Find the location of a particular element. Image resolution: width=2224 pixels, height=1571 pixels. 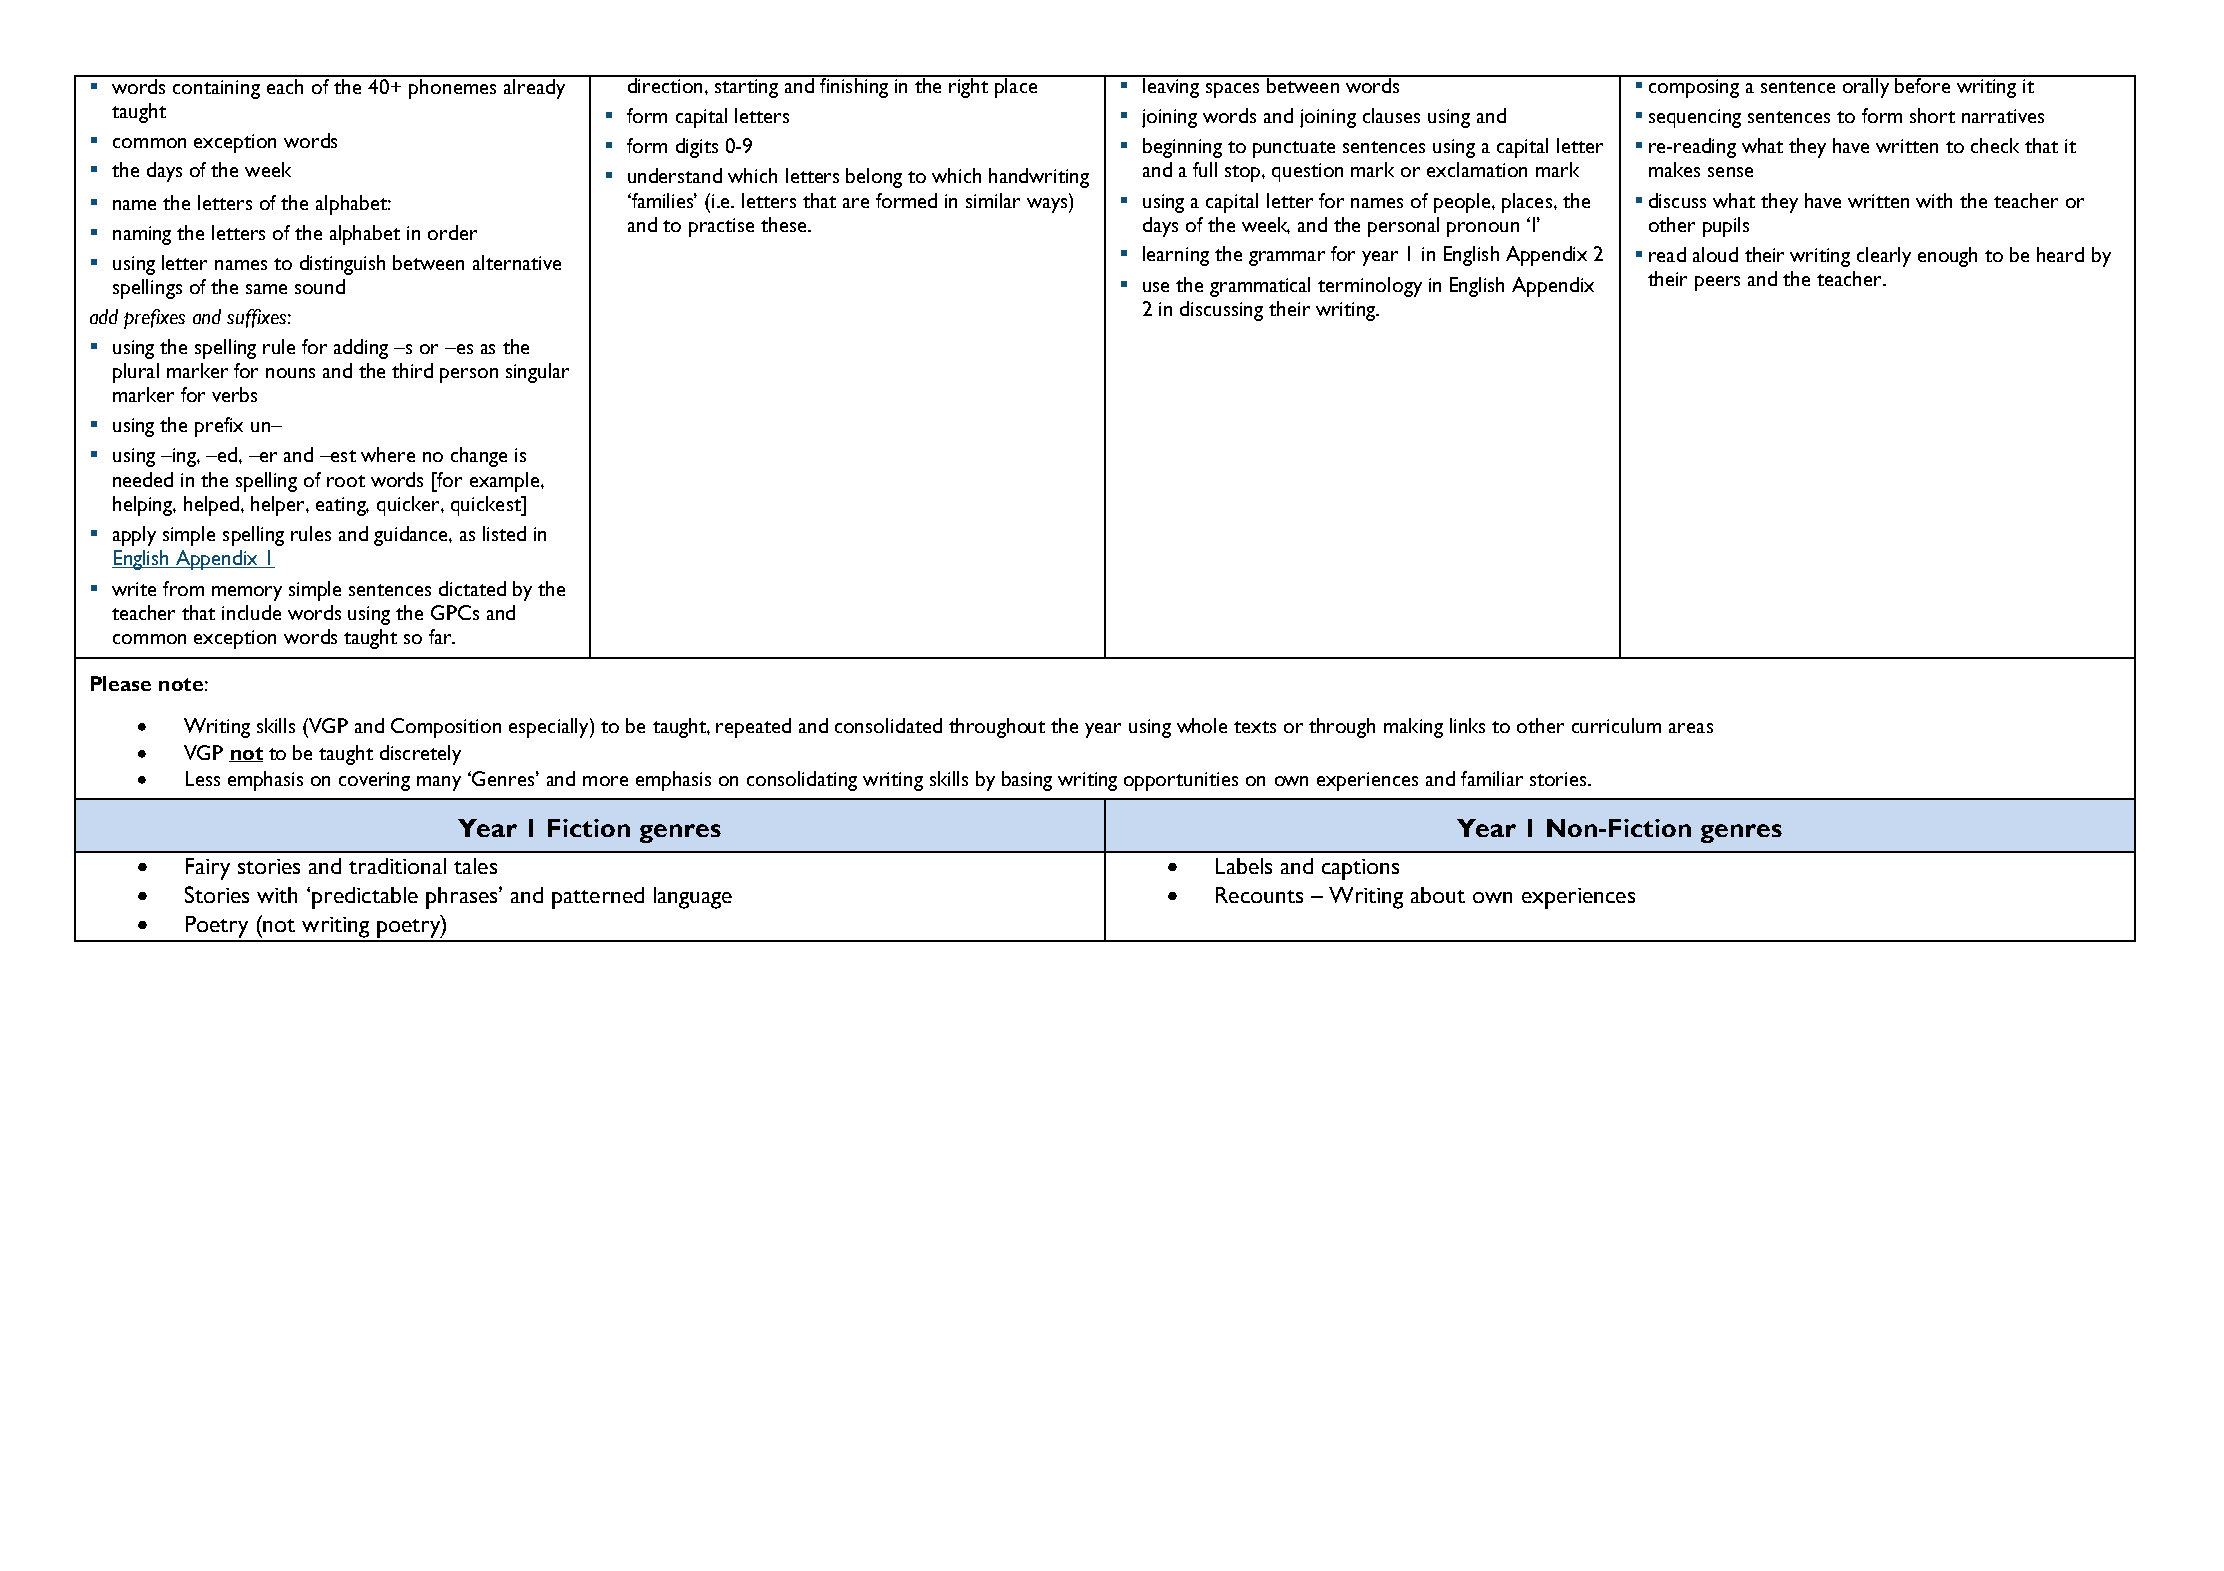

containing is located at coordinates (216, 89).
